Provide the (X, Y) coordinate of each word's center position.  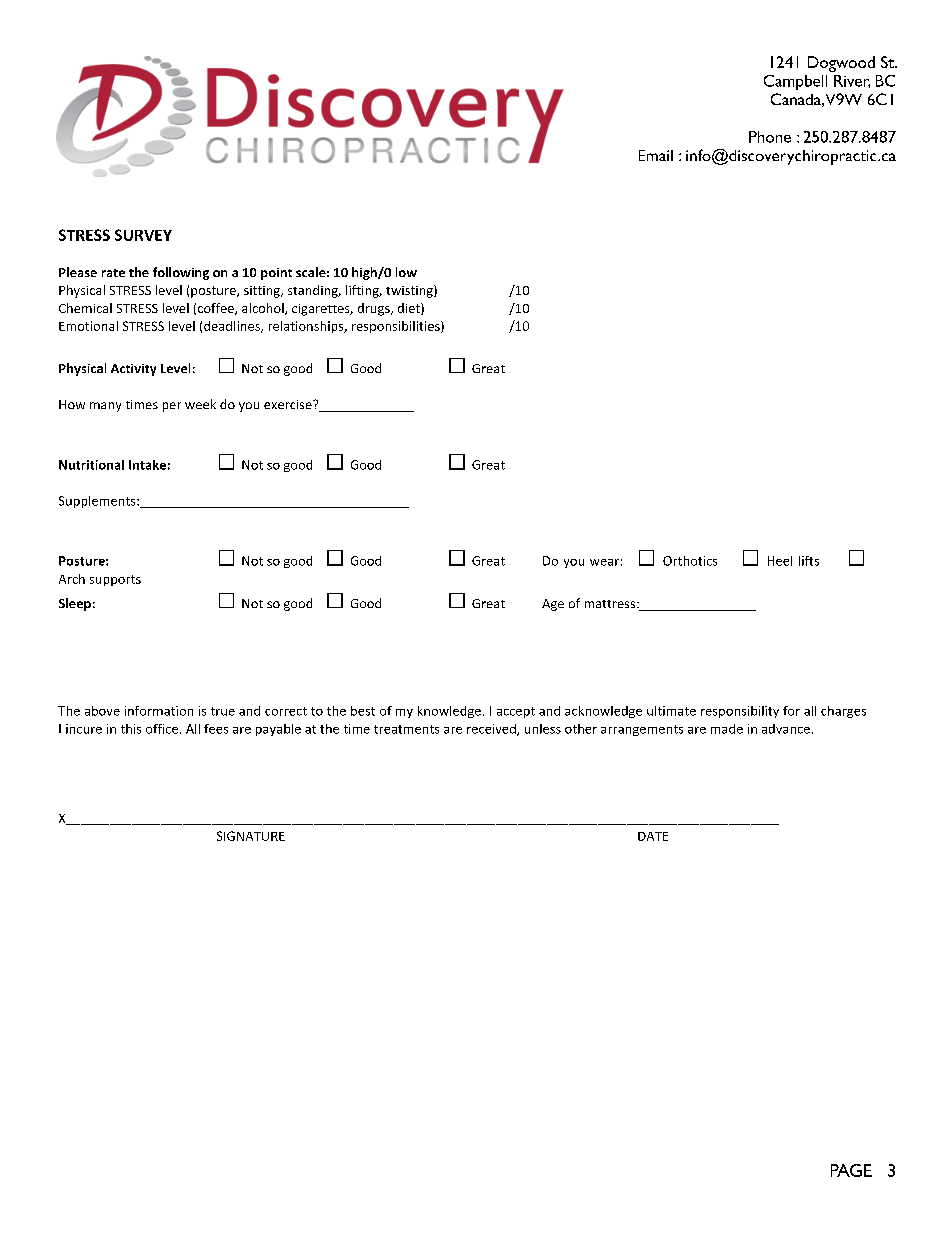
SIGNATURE (251, 836)
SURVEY (143, 235)
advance (786, 729)
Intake (147, 465)
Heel (780, 561)
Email (656, 155)
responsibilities (397, 327)
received (492, 730)
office (162, 729)
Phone (770, 137)
